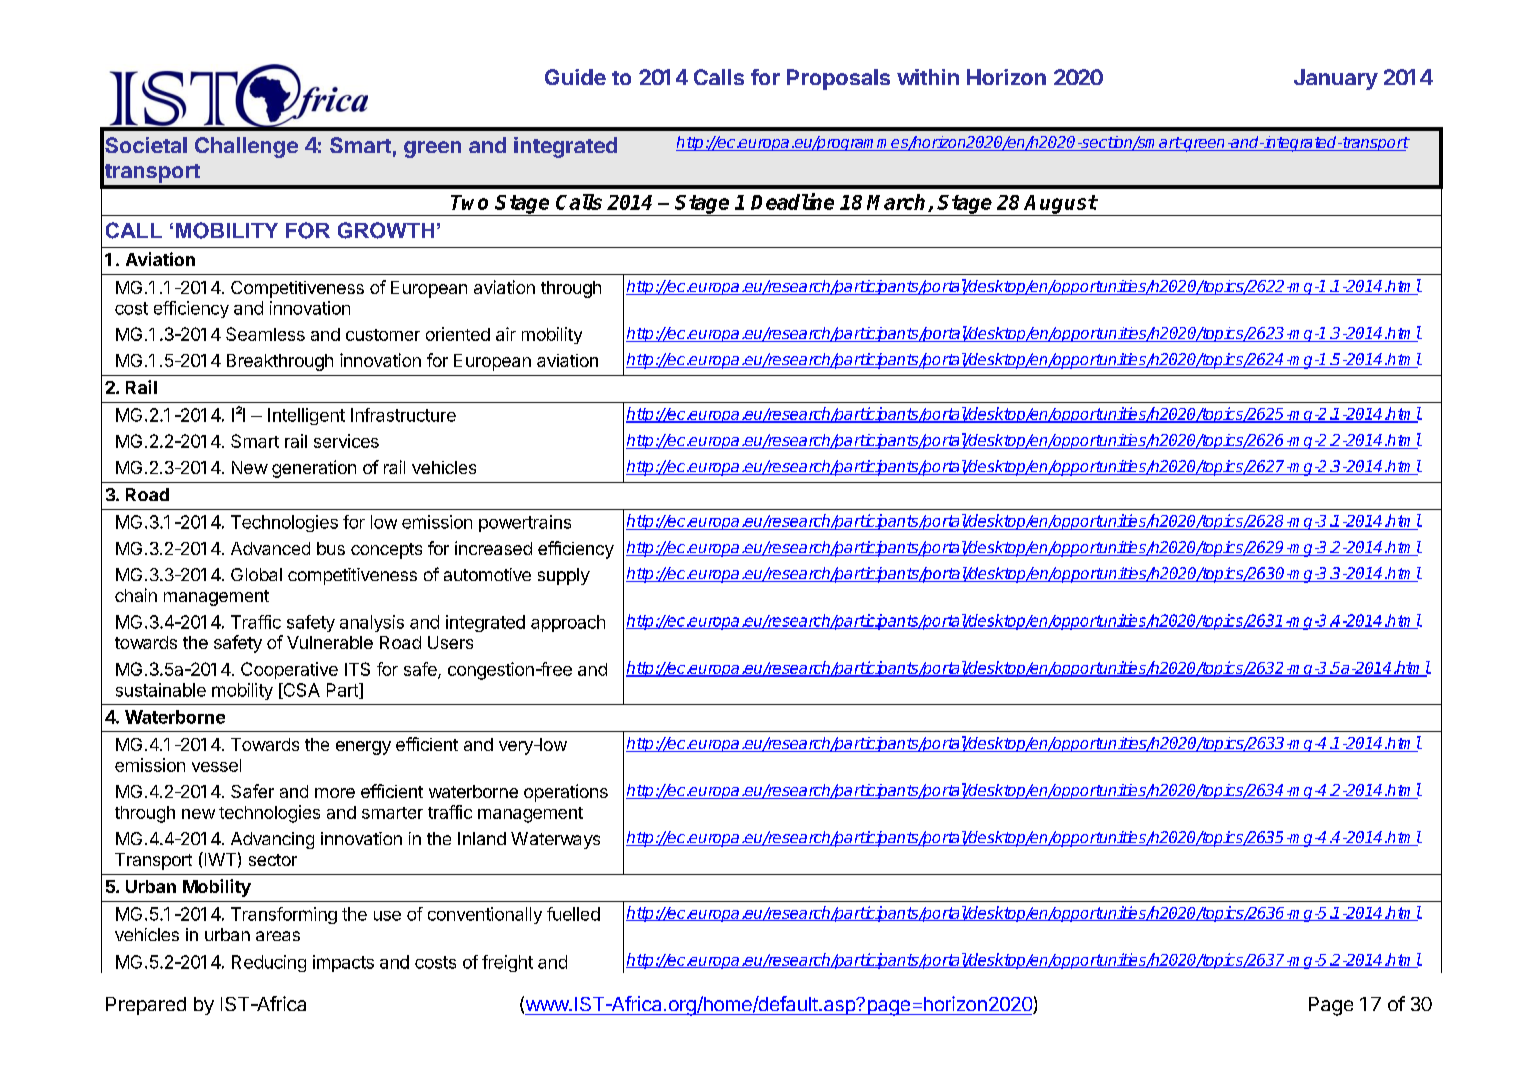  I want to click on Advanced, so click(270, 548).
